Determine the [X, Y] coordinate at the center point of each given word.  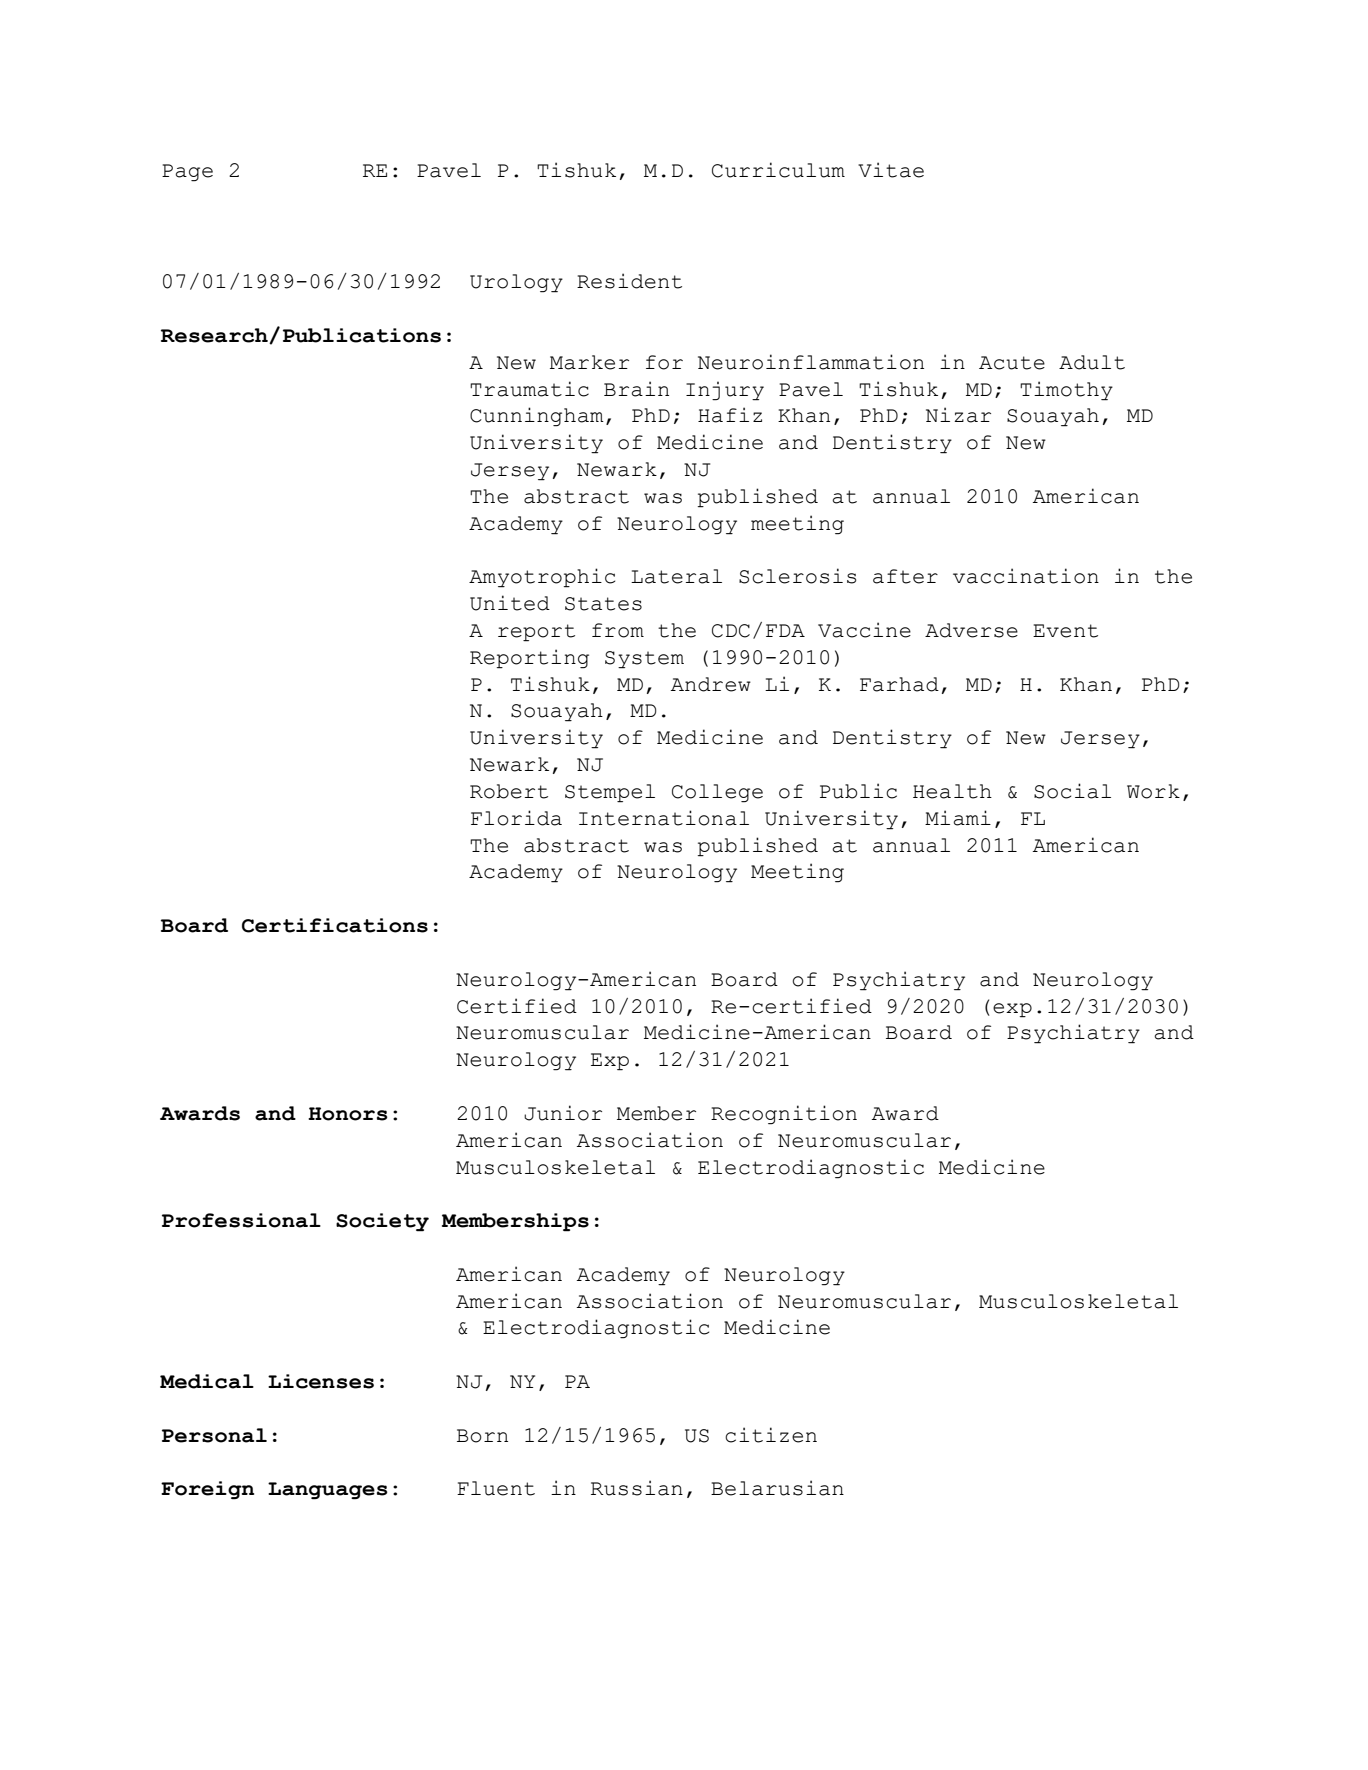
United [510, 603]
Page [187, 173]
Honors [348, 1114]
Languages [328, 1491]
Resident [629, 281]
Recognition [784, 1115]
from [618, 630]
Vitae [891, 170]
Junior [563, 1113]
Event [1065, 631]
